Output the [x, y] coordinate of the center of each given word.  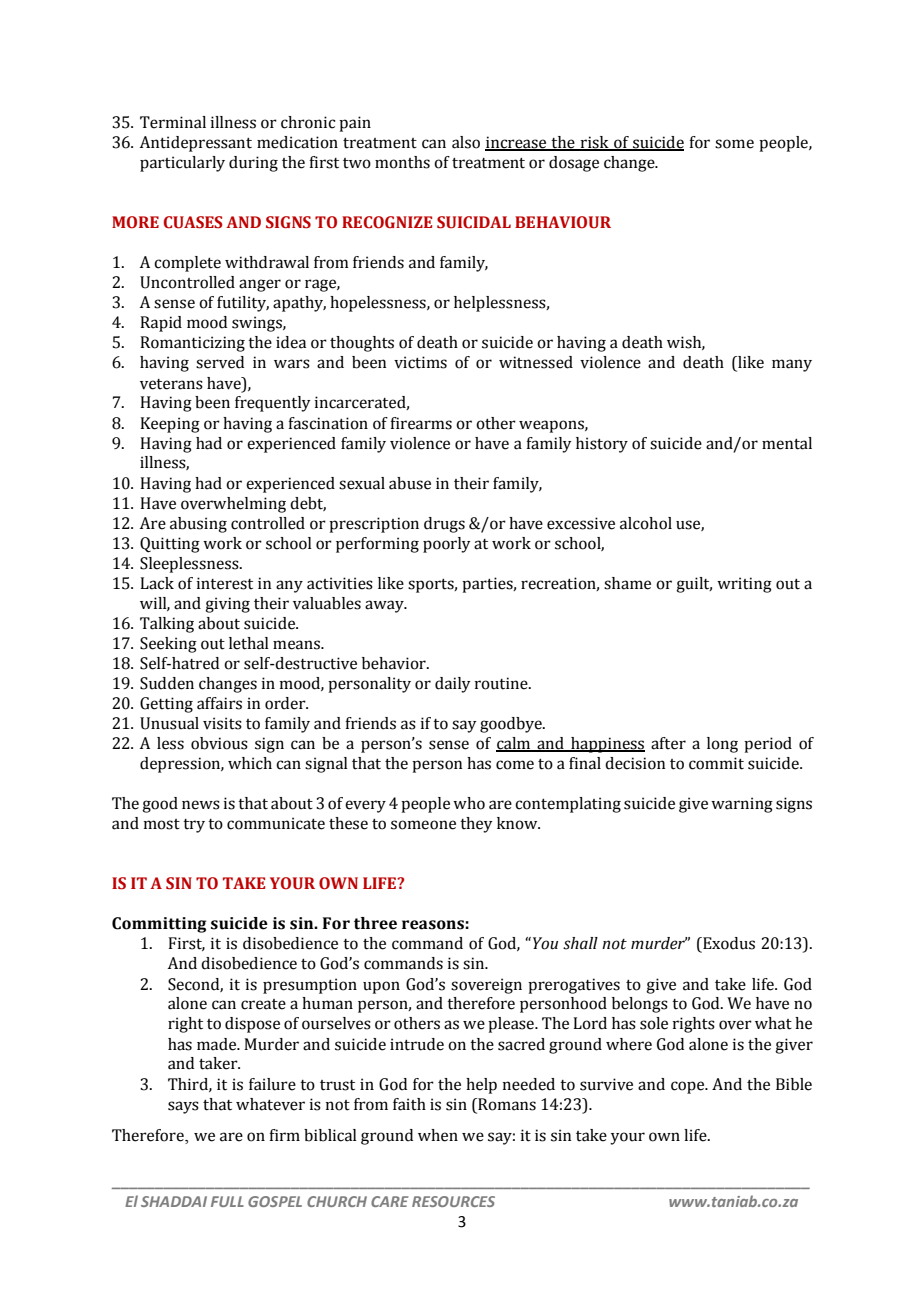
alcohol [646, 523]
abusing [198, 525]
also [466, 142]
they [476, 825]
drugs [444, 525]
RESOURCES [453, 1201]
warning [742, 805]
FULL [227, 1201]
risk [595, 143]
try [194, 826]
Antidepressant [195, 144]
